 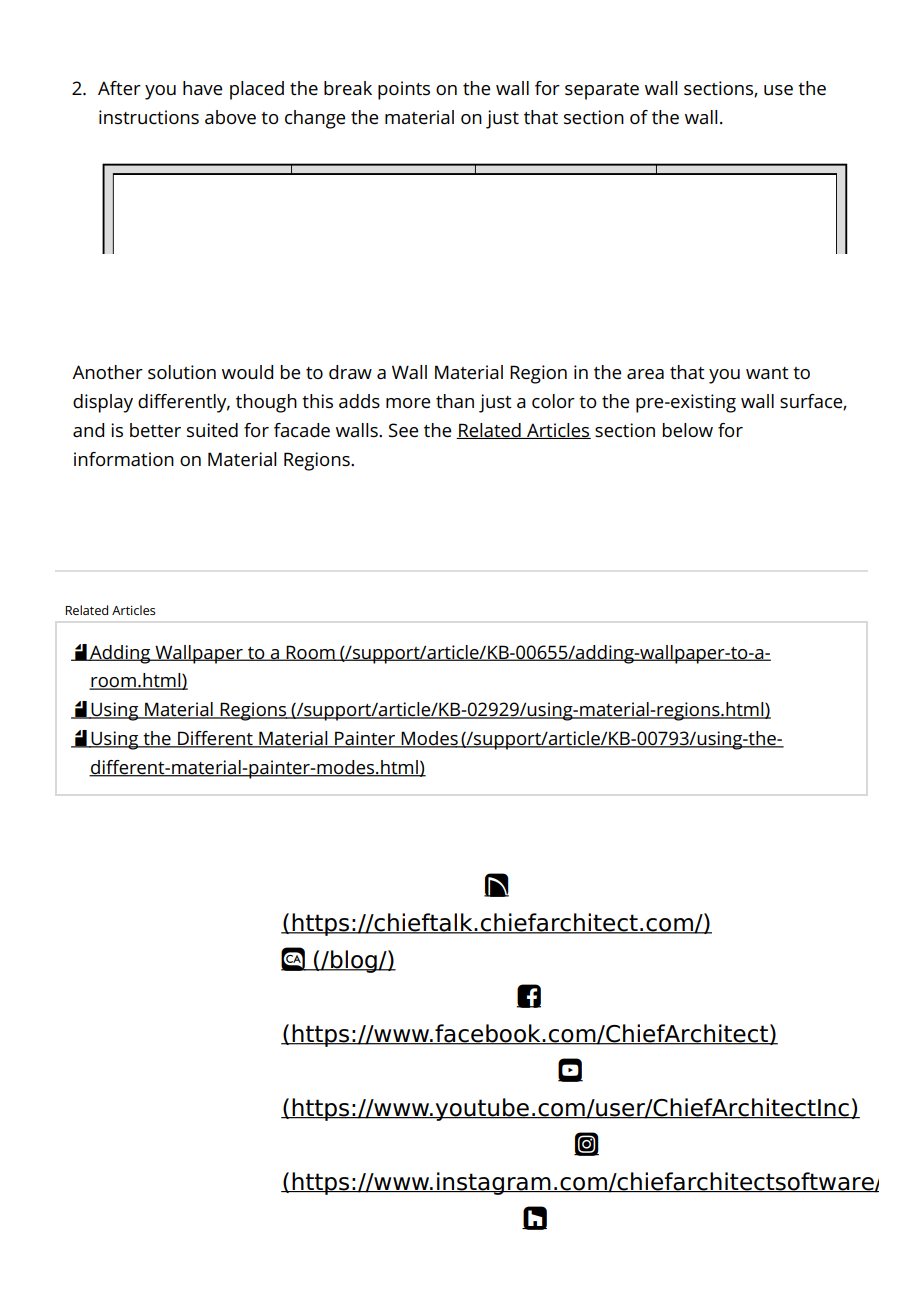 I want to click on instructions, so click(x=149, y=117).
